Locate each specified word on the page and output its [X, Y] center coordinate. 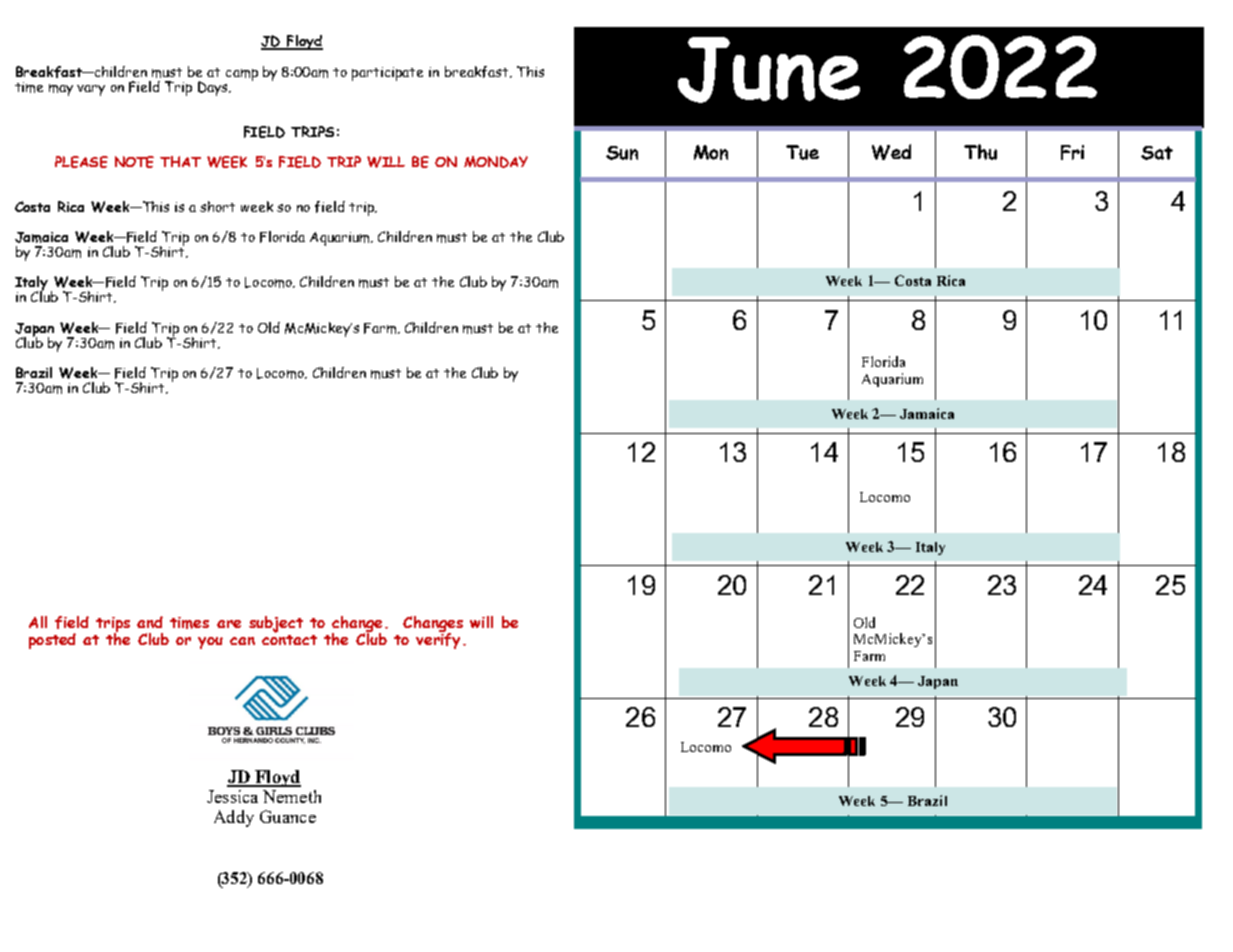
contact [289, 638]
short [217, 206]
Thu [980, 152]
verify [438, 639]
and [150, 622]
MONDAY [496, 162]
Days [214, 88]
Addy [234, 818]
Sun [622, 153]
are [229, 624]
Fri [1072, 152]
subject [276, 624]
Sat [1157, 153]
